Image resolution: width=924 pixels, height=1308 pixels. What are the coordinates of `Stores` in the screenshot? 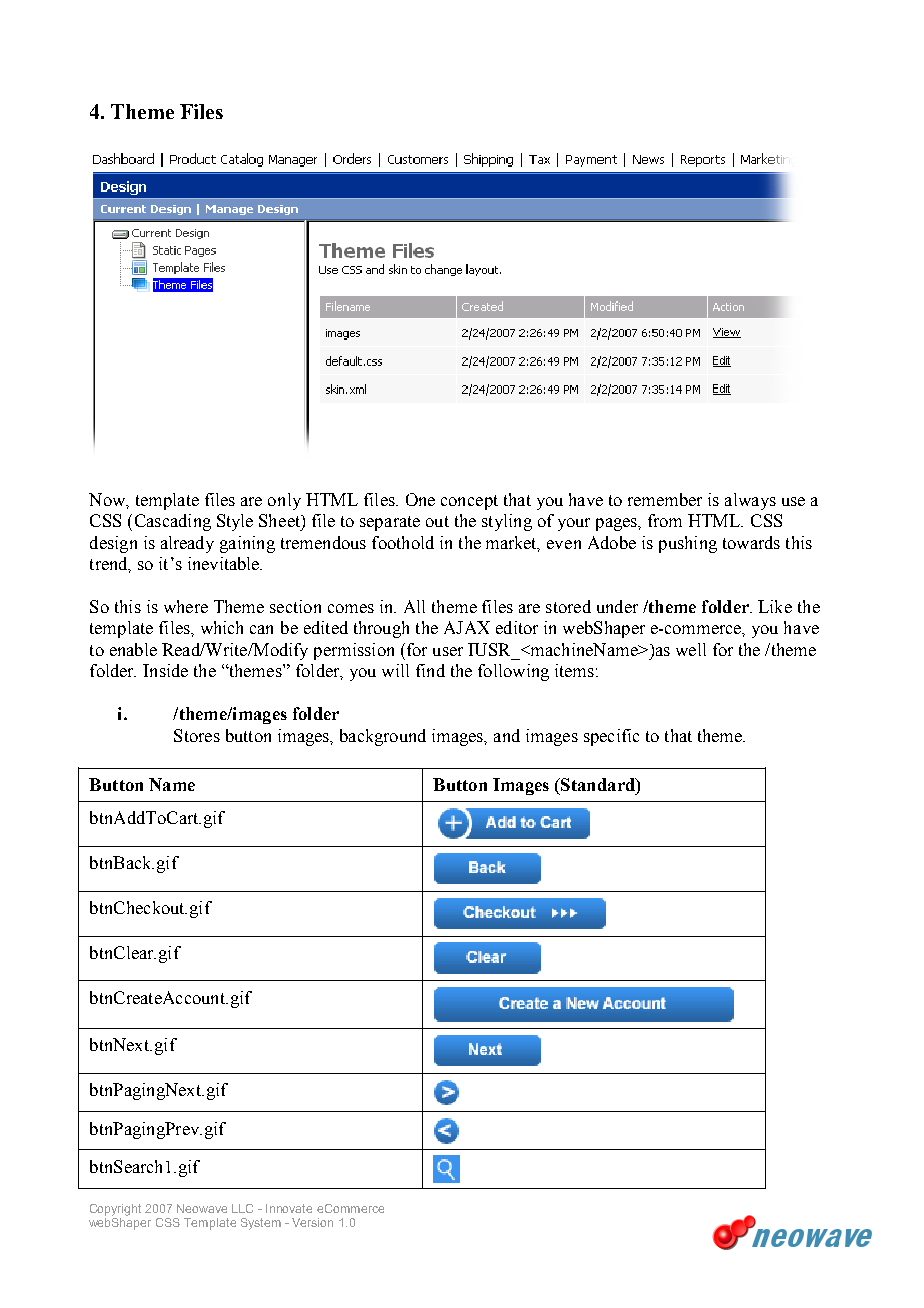 It's located at (197, 735).
